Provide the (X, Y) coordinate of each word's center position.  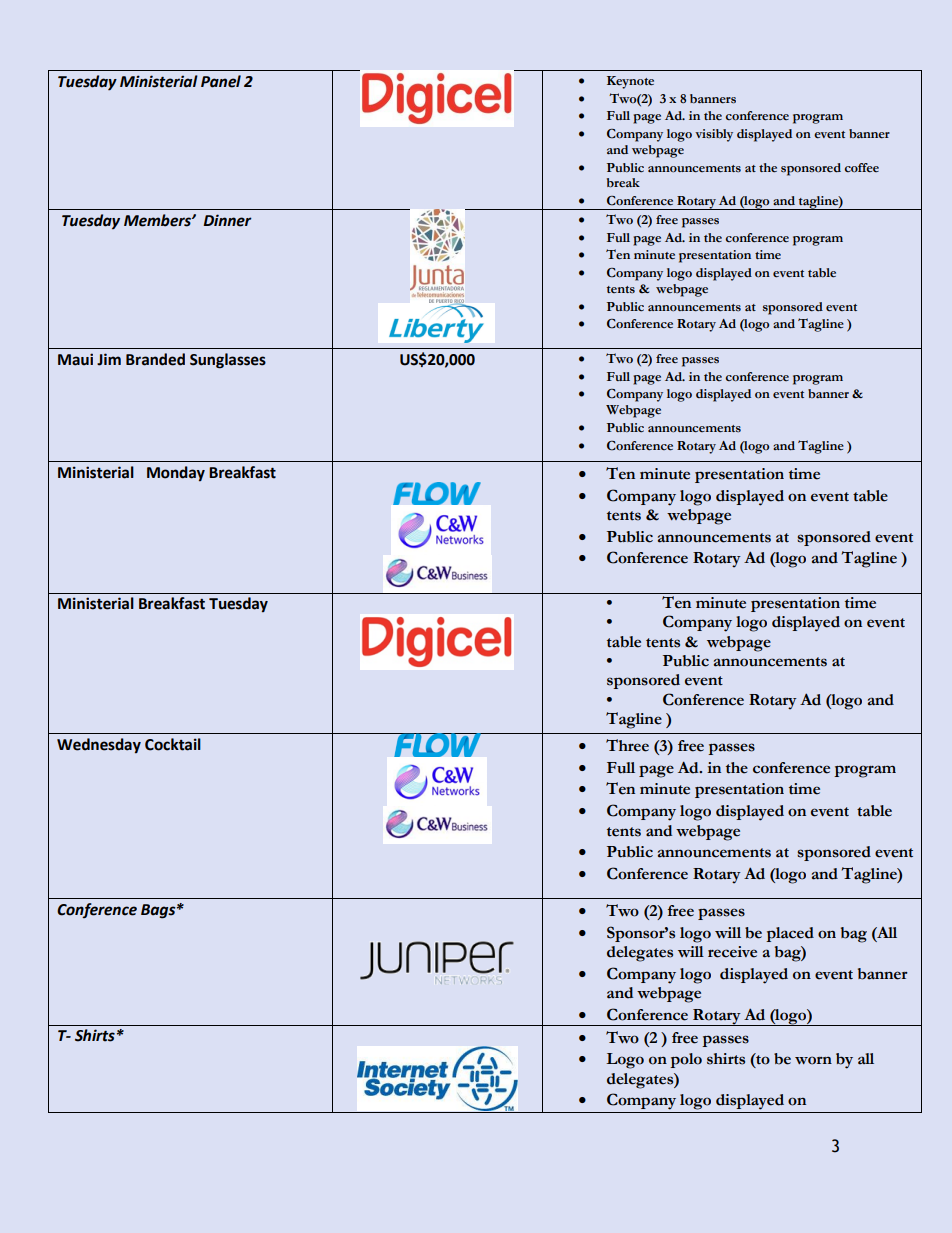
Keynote (630, 82)
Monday (176, 474)
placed (790, 934)
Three (627, 745)
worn (813, 1060)
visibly (714, 135)
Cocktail (173, 744)
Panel (221, 81)
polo (686, 1060)
